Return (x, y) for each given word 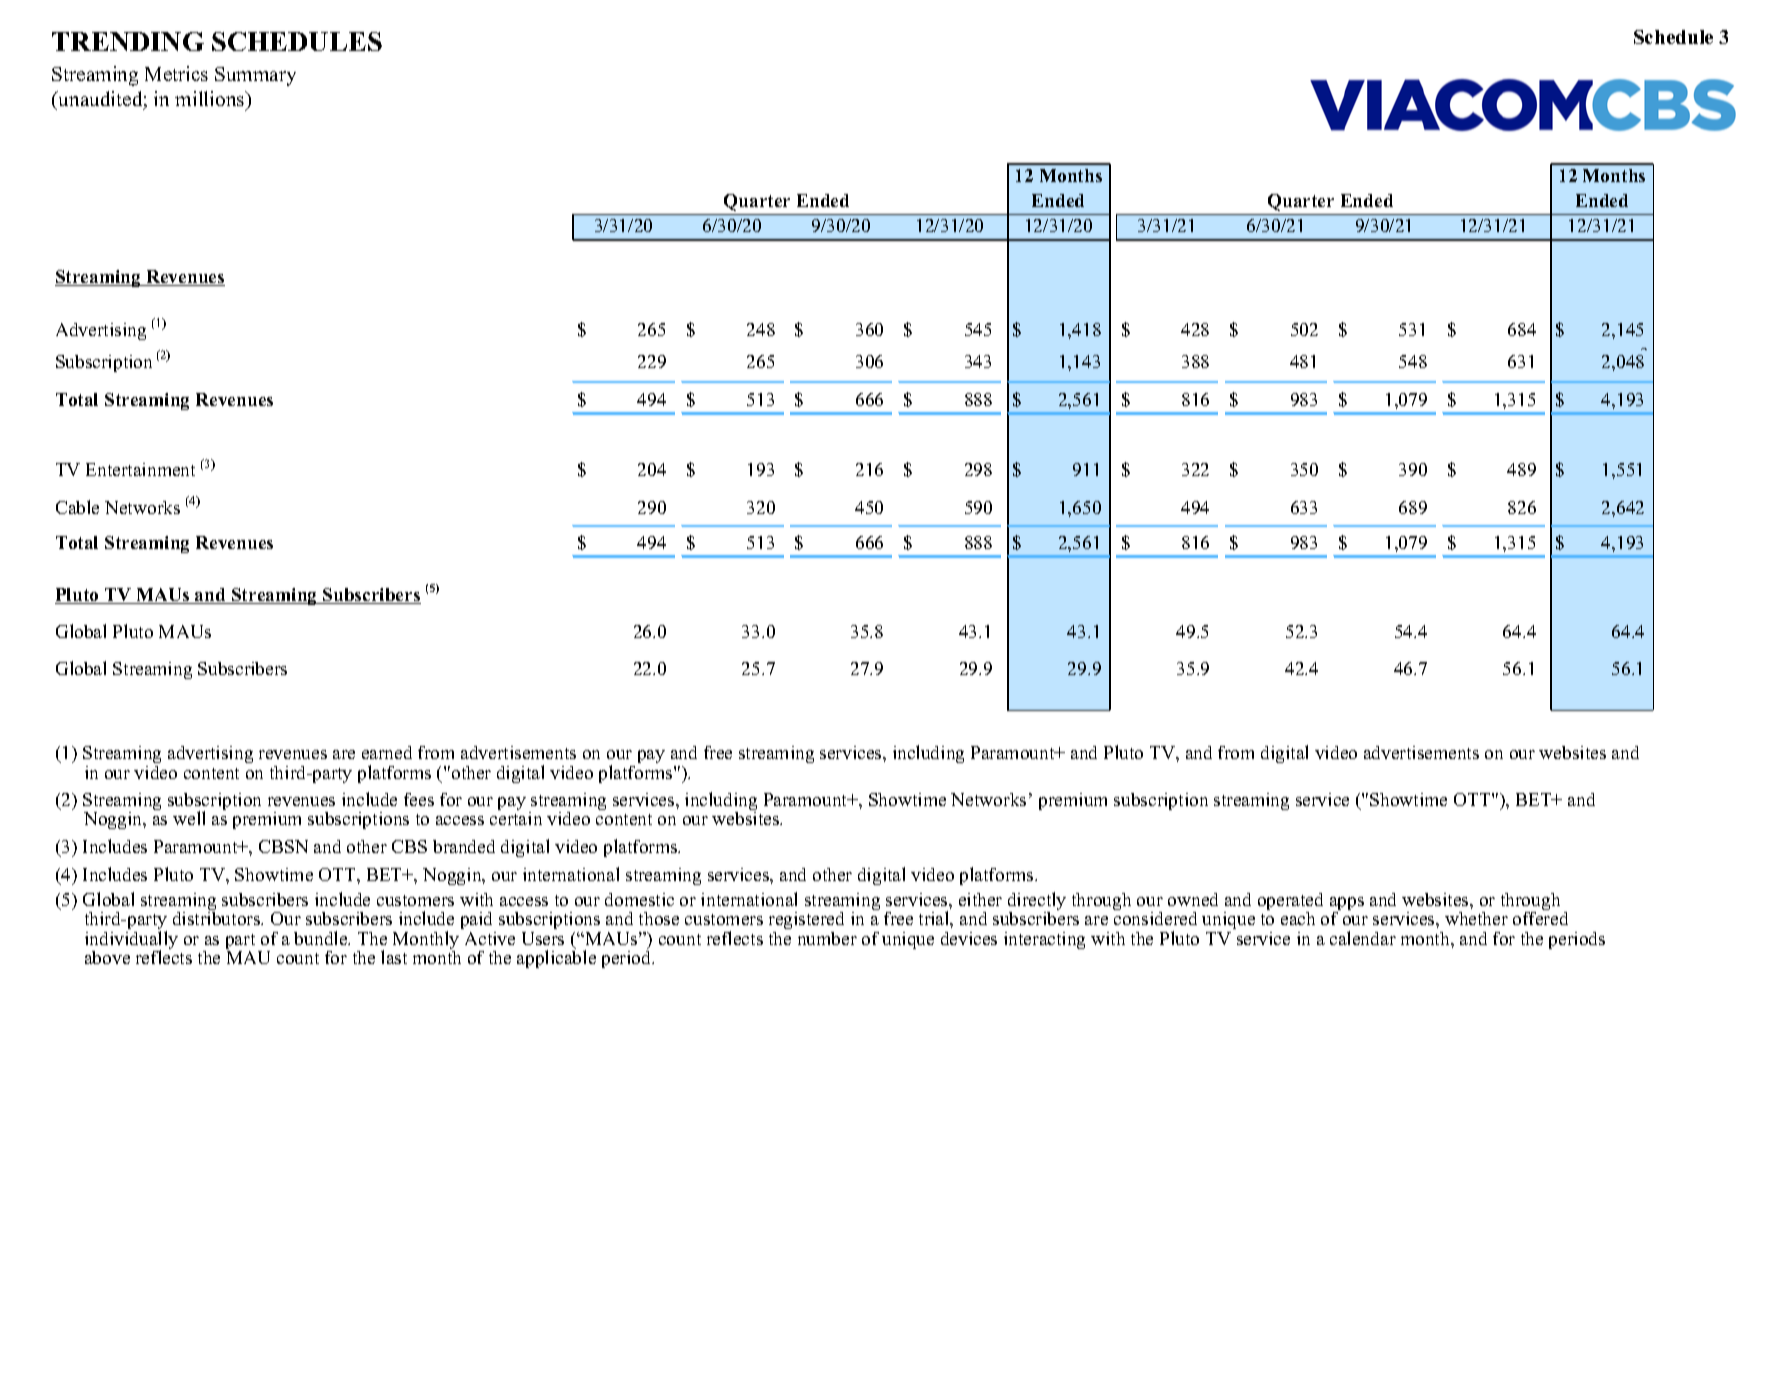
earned (387, 752)
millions (211, 100)
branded (464, 846)
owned (1193, 899)
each (1298, 918)
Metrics (176, 73)
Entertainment (140, 469)
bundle (322, 938)
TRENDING (128, 41)
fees (419, 799)
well (189, 818)
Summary (255, 76)
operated (1290, 903)
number (827, 938)
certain (516, 817)
